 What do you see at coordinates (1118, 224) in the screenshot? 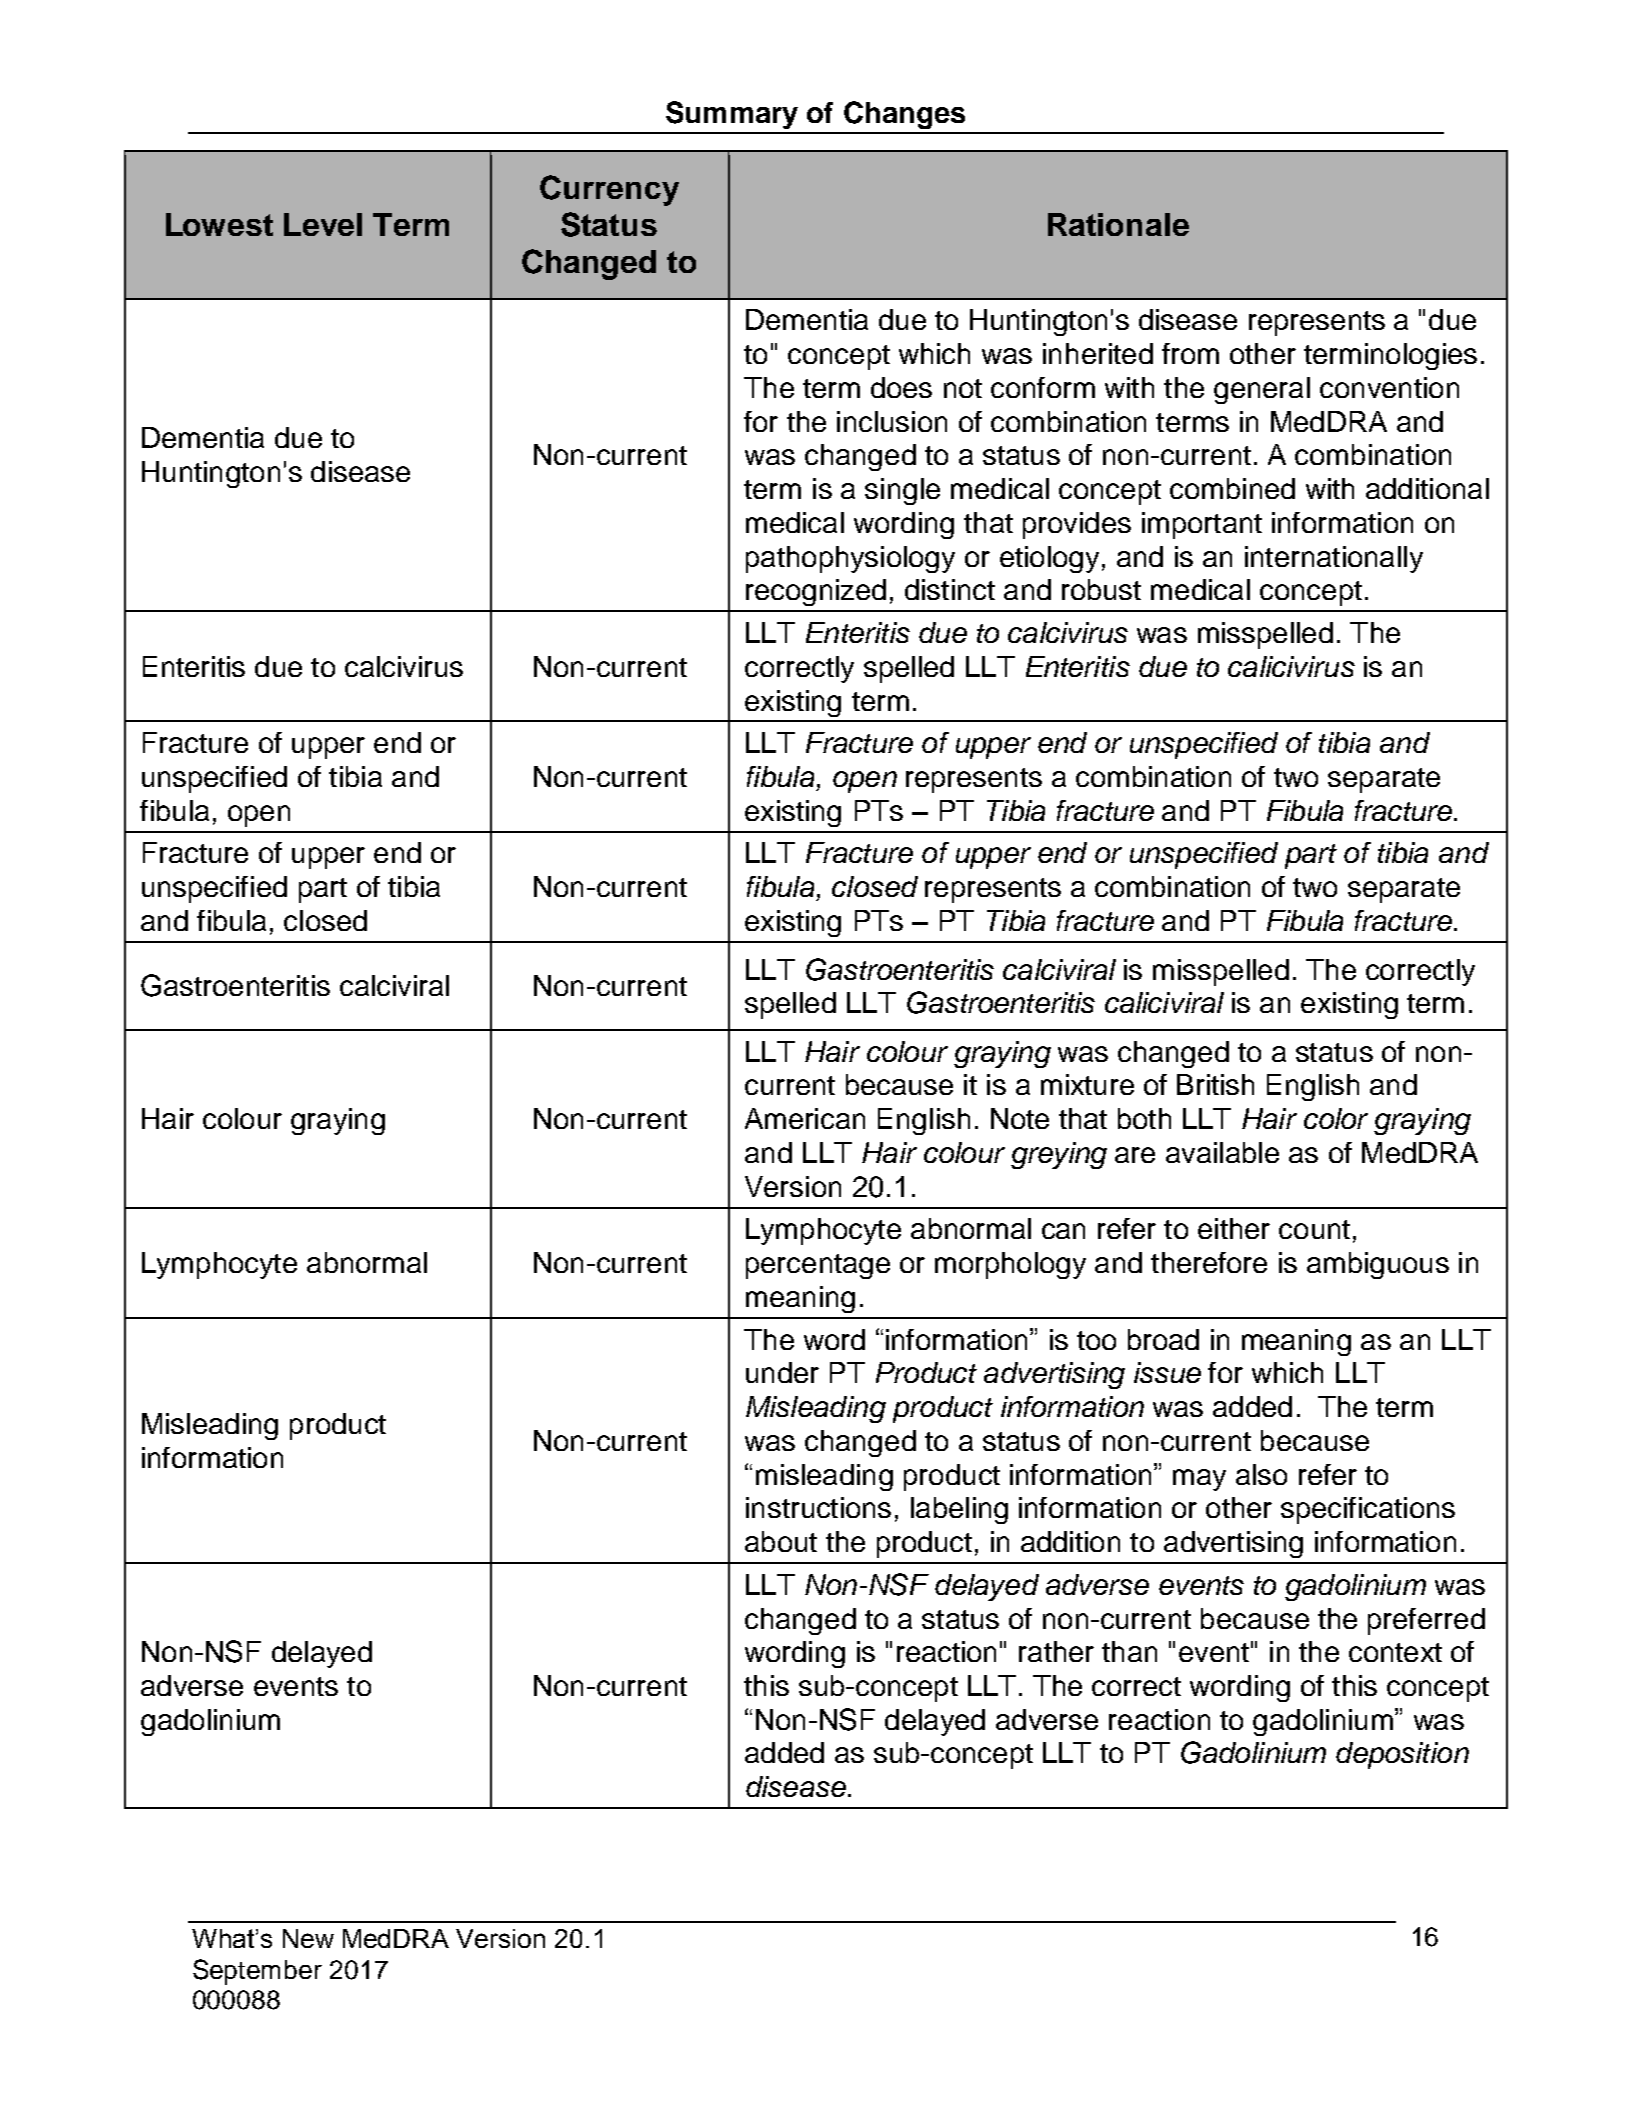
I see `Rationale` at bounding box center [1118, 224].
